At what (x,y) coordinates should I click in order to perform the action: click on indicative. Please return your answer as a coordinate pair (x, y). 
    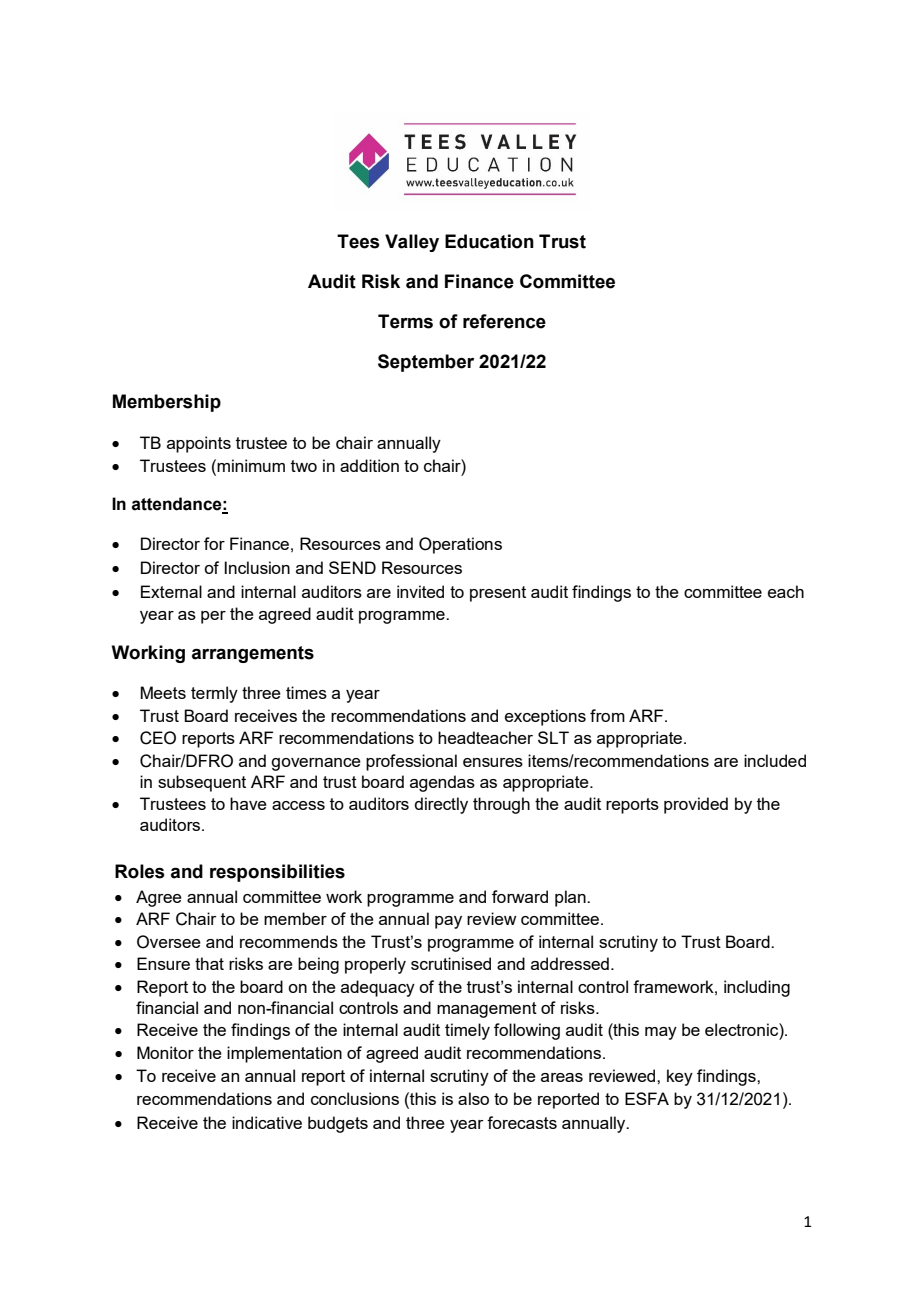
    Looking at the image, I should click on (267, 1122).
